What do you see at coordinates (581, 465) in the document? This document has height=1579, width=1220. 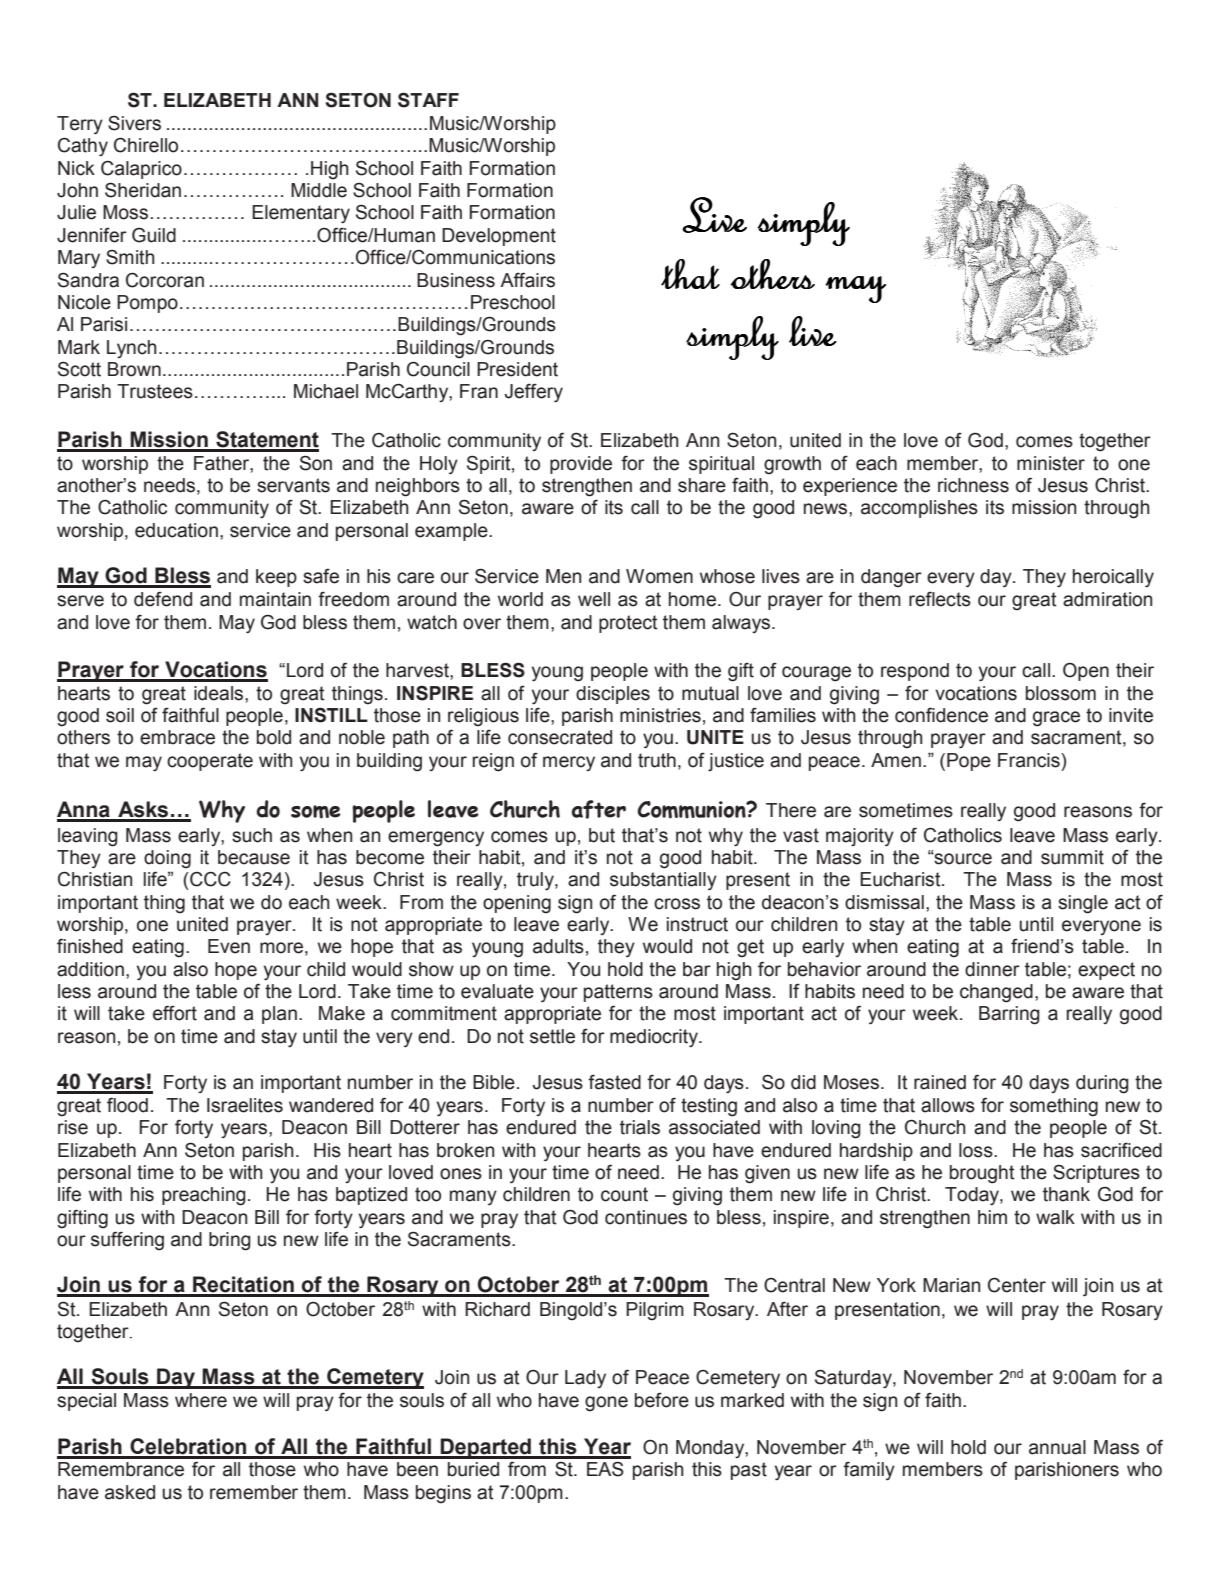 I see `provide` at bounding box center [581, 465].
